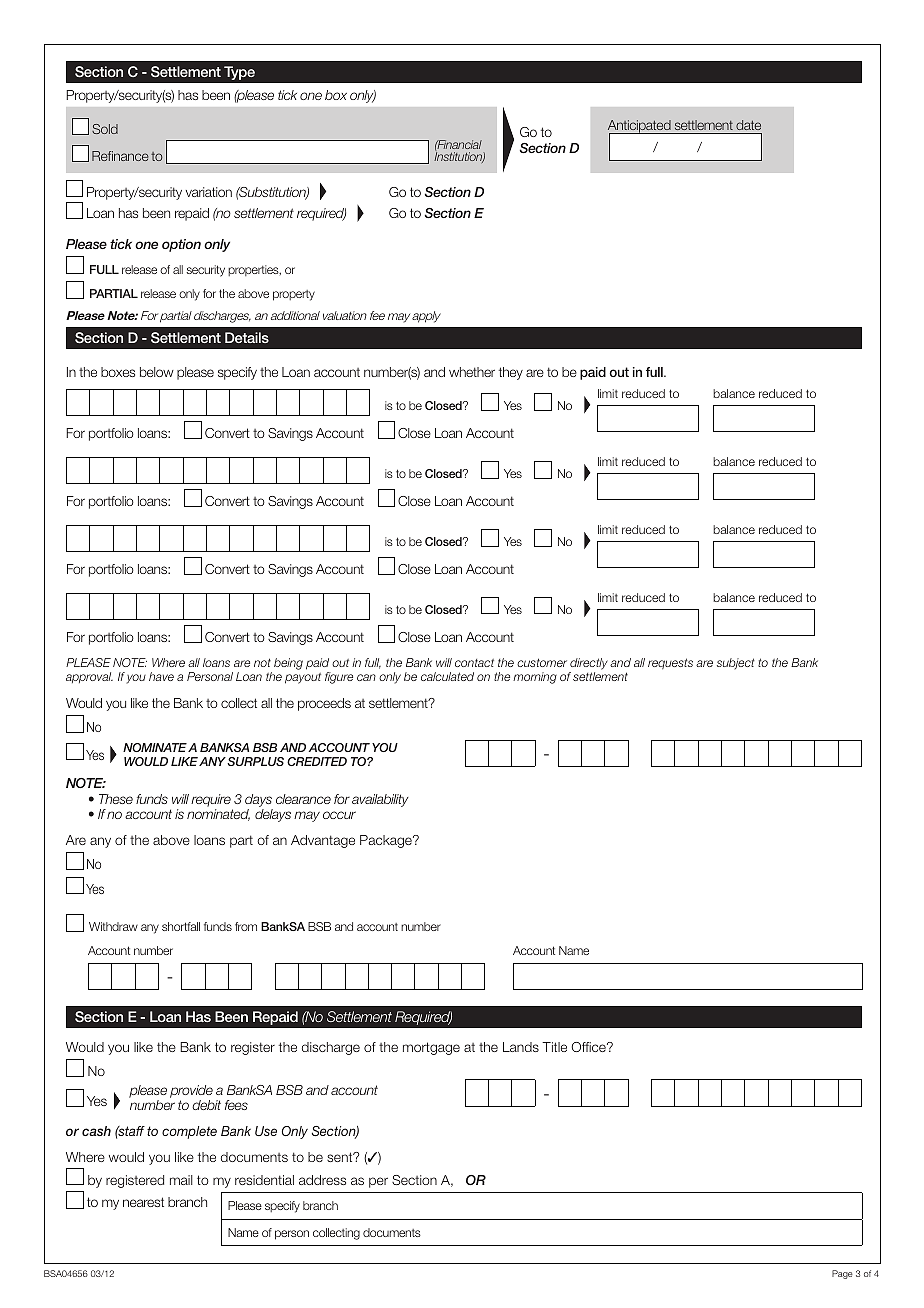  Describe the element at coordinates (161, 676) in the document. I see `have` at that location.
